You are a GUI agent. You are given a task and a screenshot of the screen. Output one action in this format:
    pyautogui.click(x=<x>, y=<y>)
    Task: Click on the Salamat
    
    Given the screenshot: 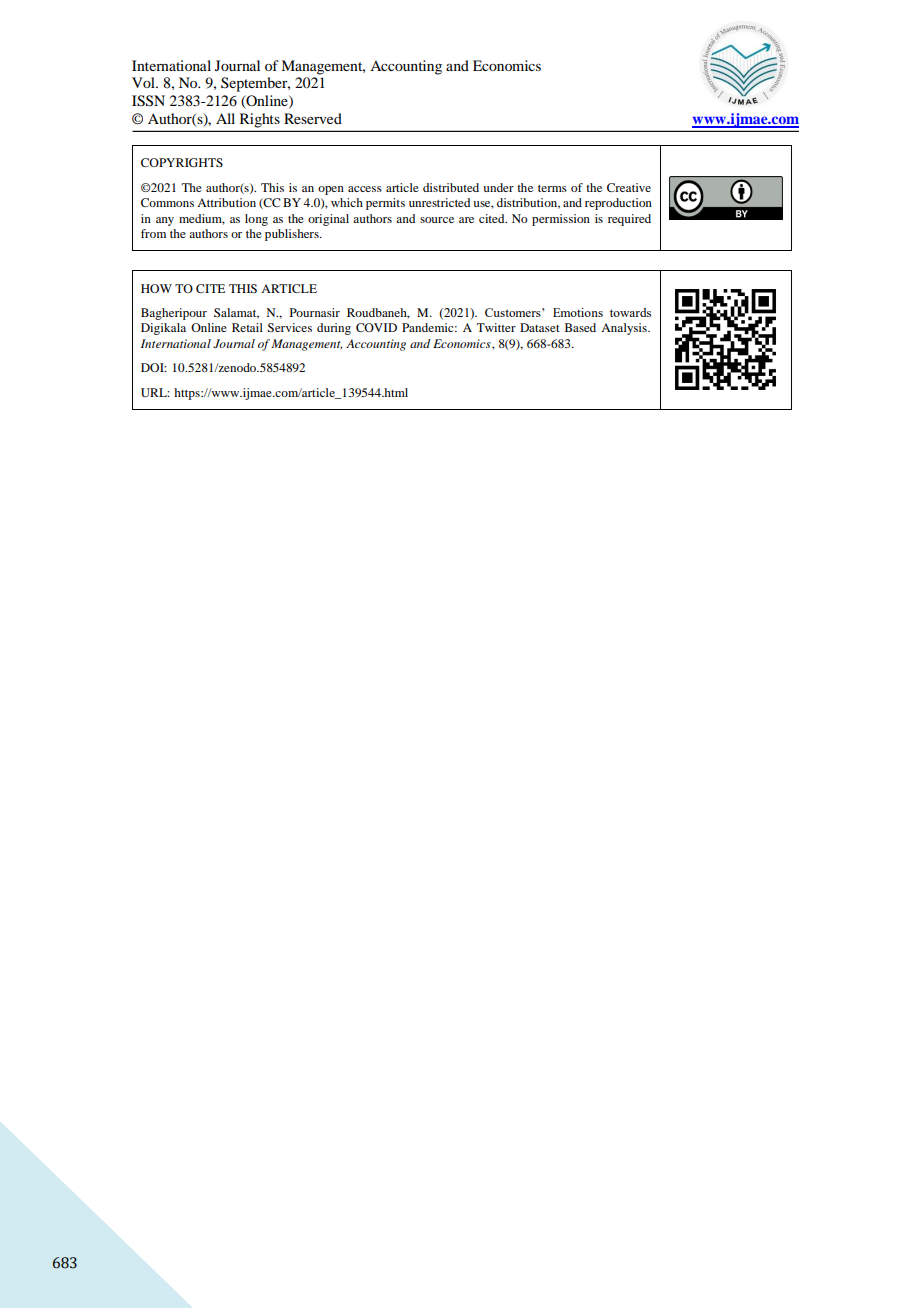 What is the action you would take?
    pyautogui.click(x=236, y=313)
